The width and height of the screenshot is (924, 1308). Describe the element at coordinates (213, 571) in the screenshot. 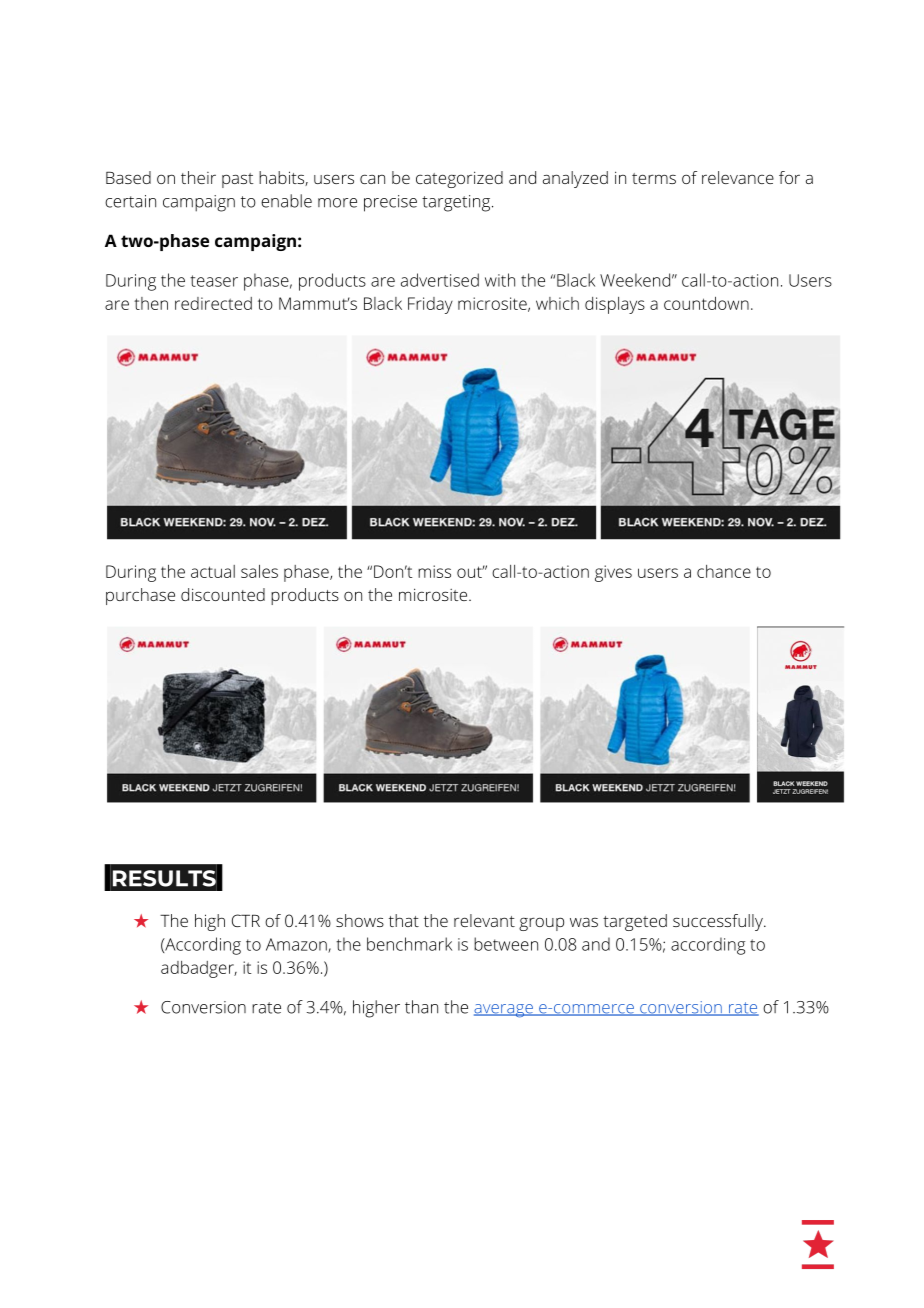

I see `actual` at that location.
